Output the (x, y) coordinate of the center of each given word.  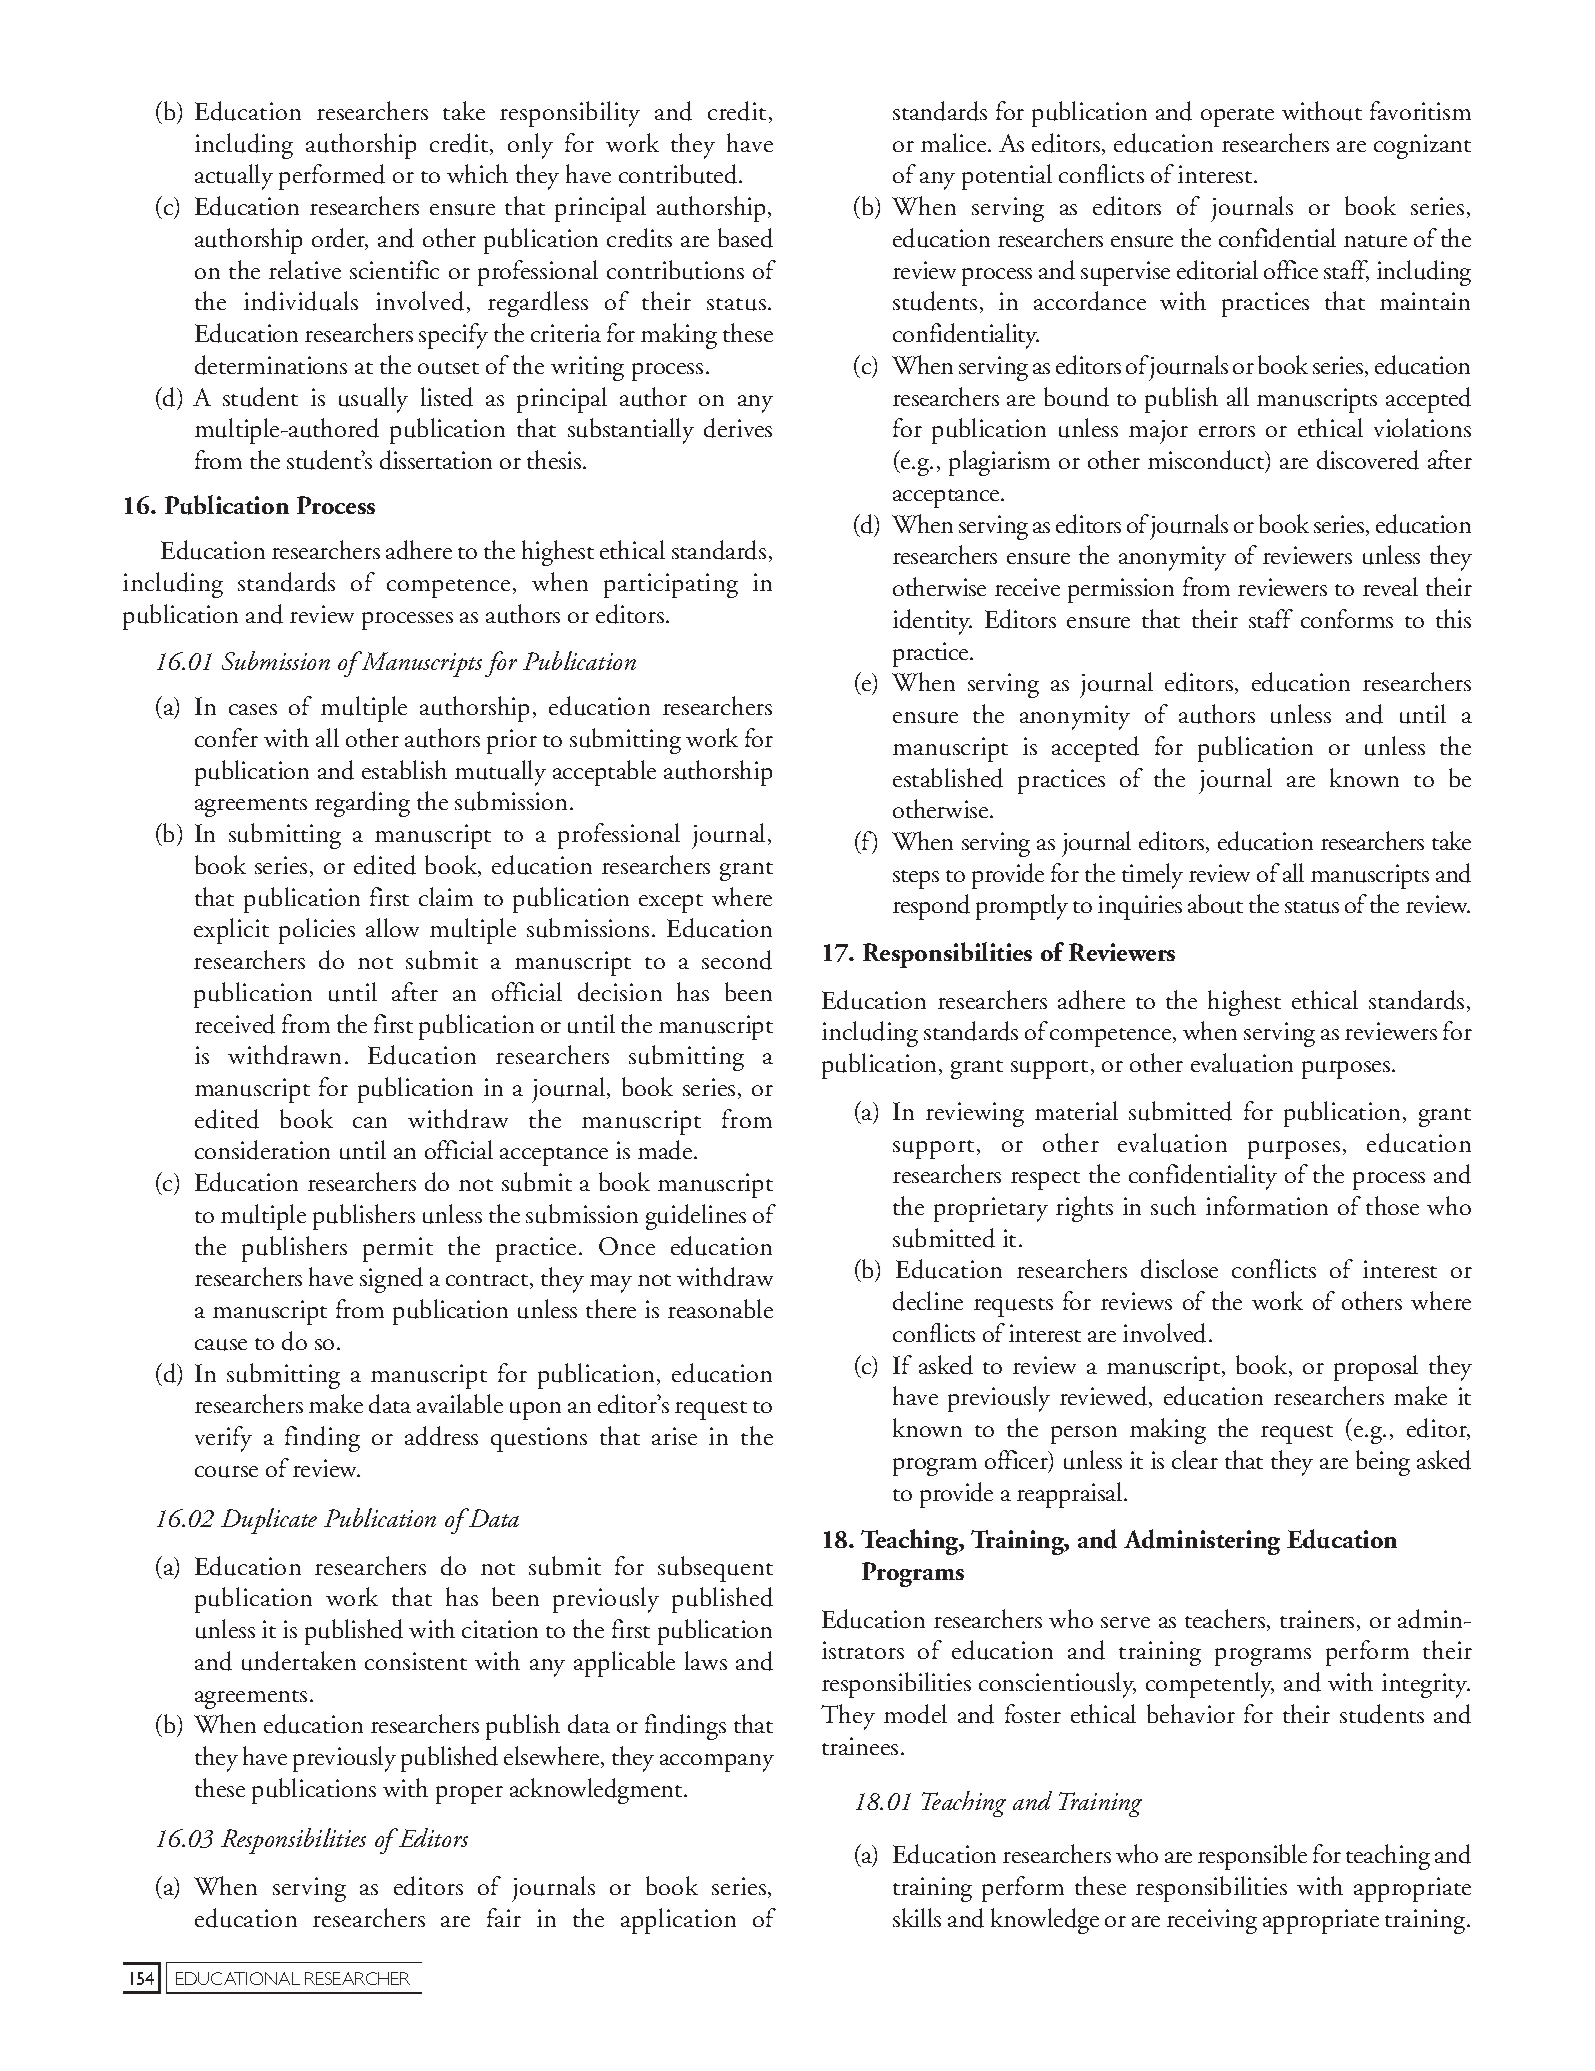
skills (917, 1917)
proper (469, 1795)
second (737, 960)
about (1215, 904)
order (340, 239)
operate (1237, 117)
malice (955, 142)
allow (392, 927)
